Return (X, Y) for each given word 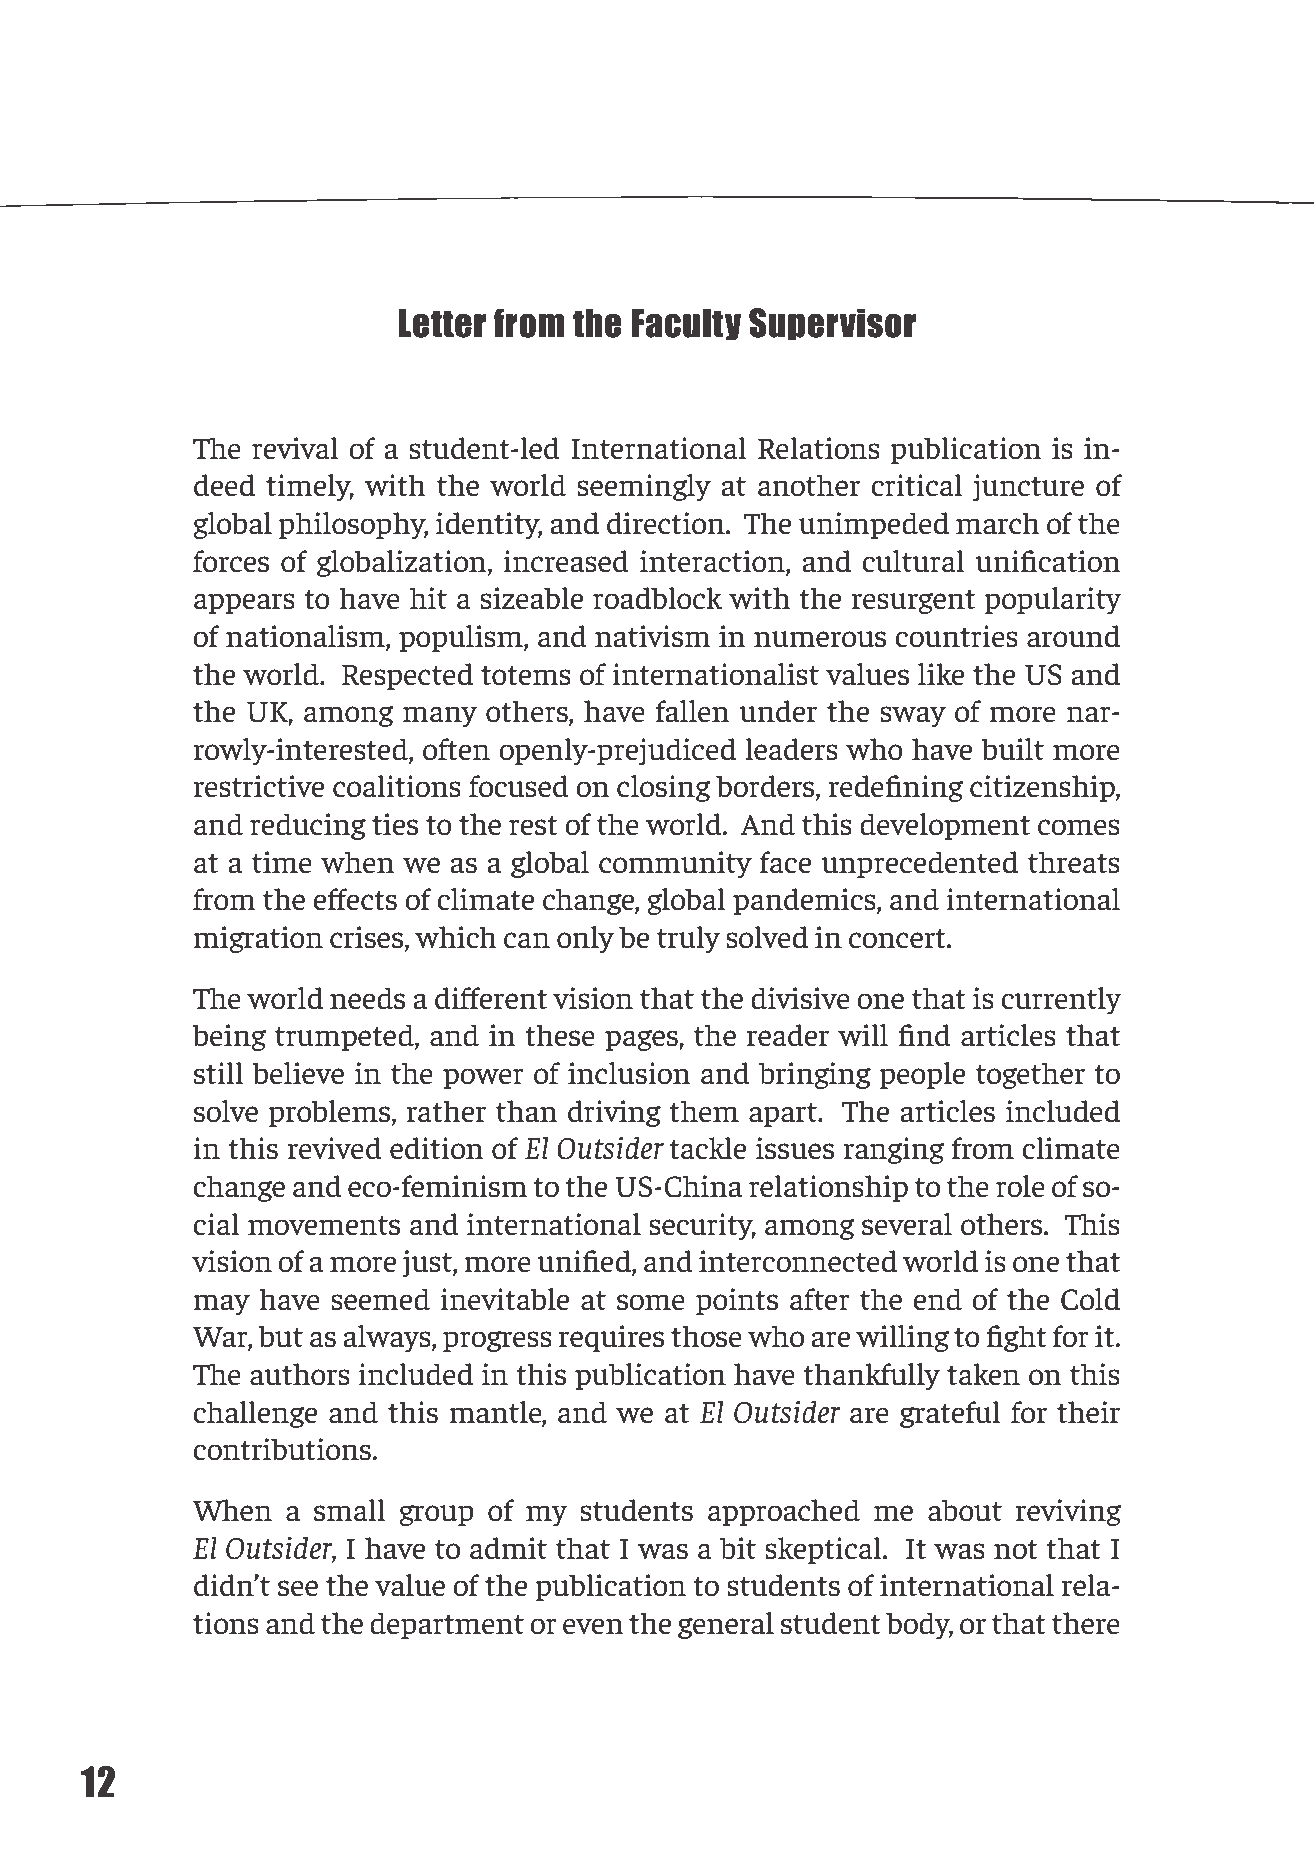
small (350, 1510)
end (937, 1299)
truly (688, 939)
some (651, 1302)
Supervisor (832, 324)
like (941, 674)
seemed (380, 1299)
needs (367, 998)
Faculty (686, 324)
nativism (653, 636)
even (593, 1626)
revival (295, 448)
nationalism (306, 637)
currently (1061, 1000)
